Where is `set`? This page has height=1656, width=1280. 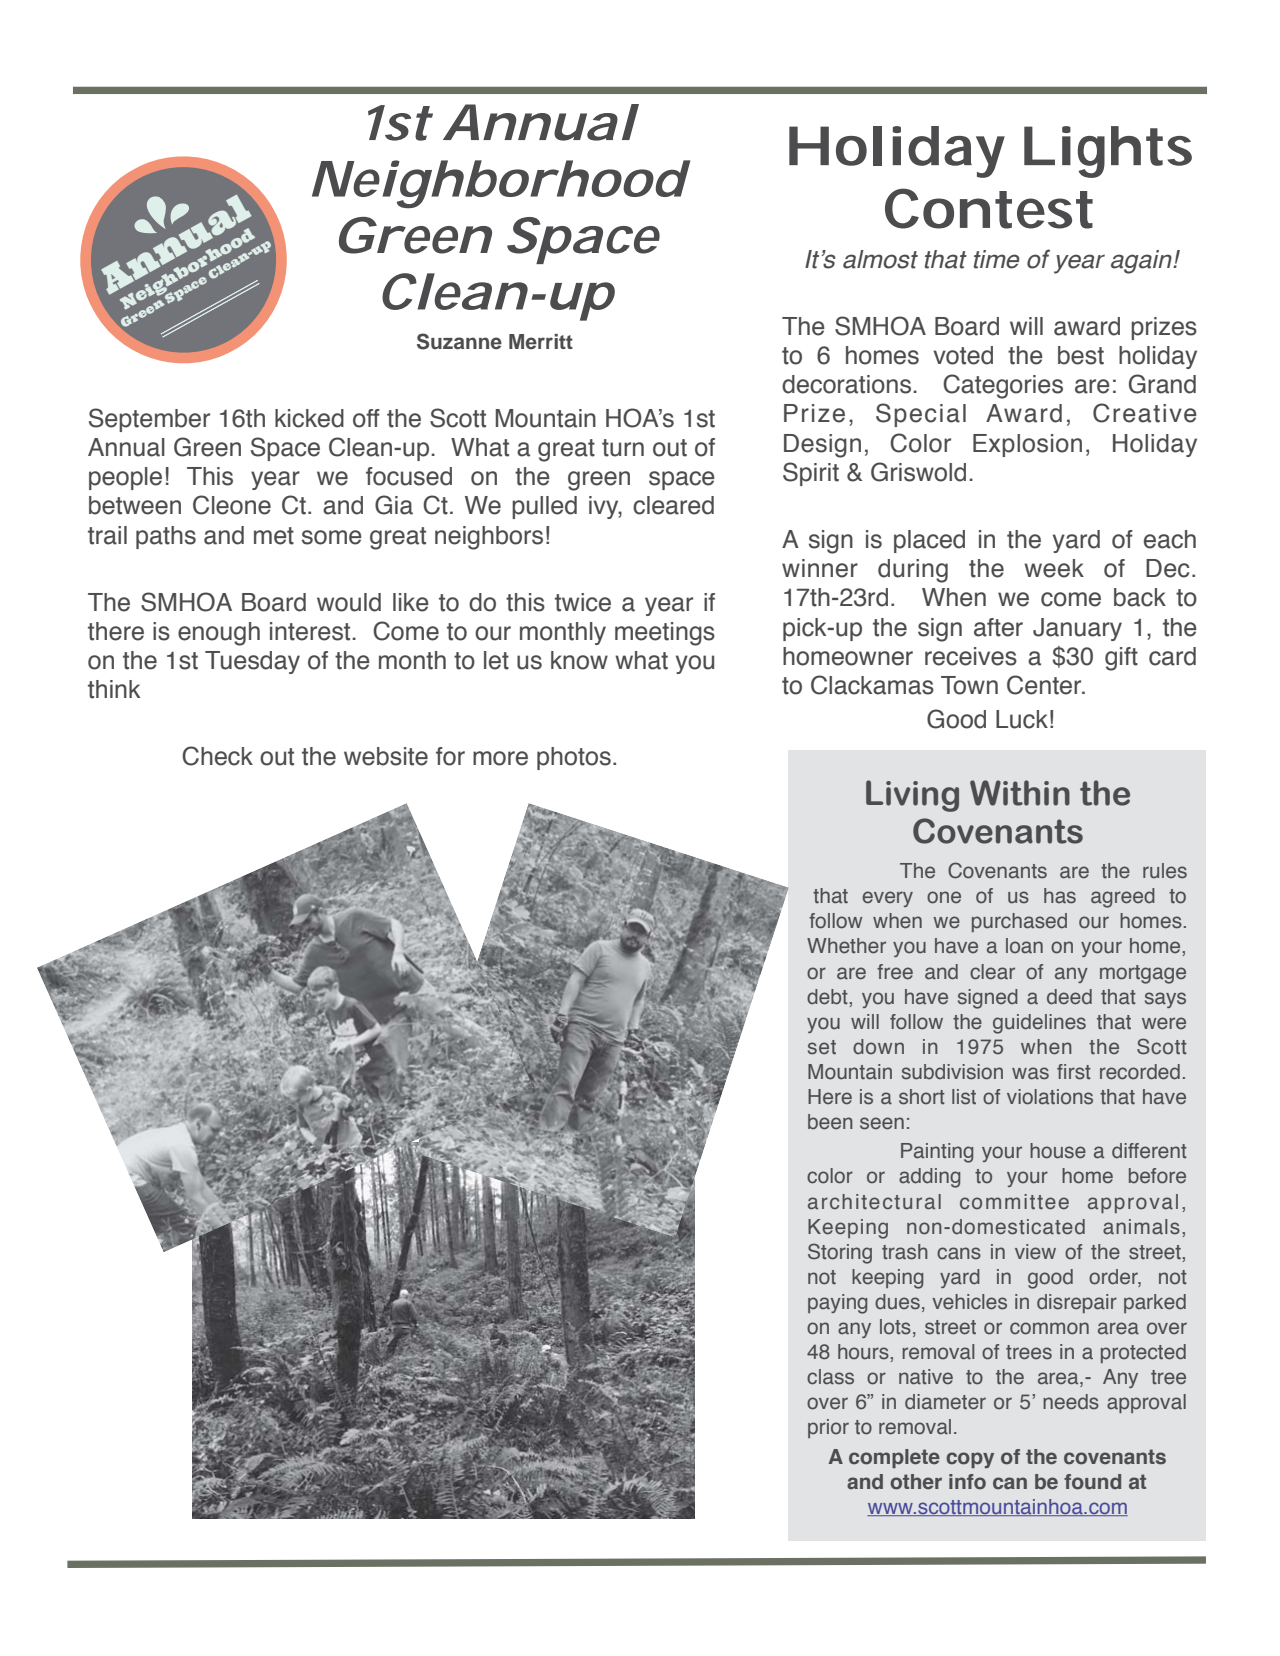
set is located at coordinates (822, 1047).
